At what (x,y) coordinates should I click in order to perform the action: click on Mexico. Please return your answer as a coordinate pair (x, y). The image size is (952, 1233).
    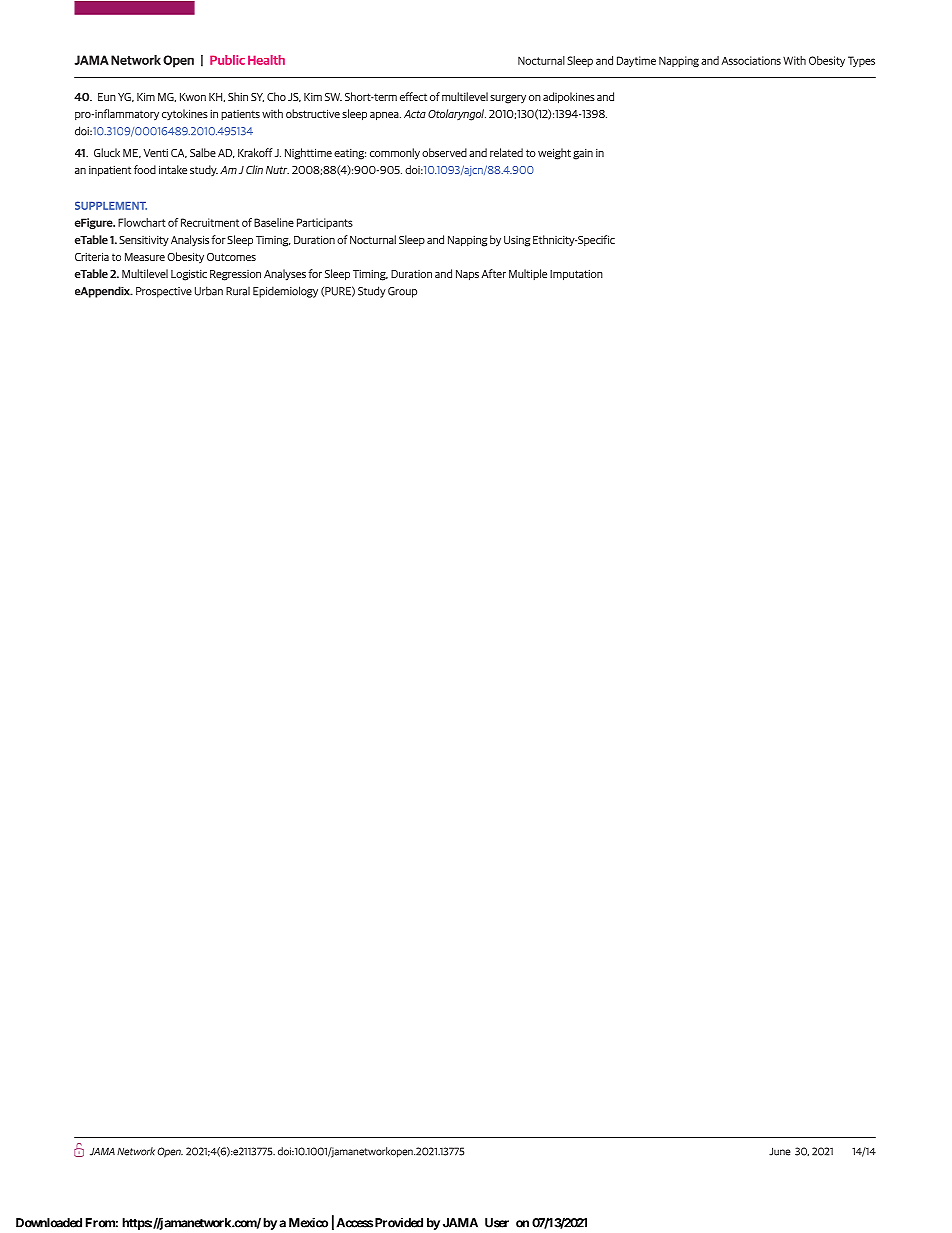
    Looking at the image, I should click on (308, 1222).
